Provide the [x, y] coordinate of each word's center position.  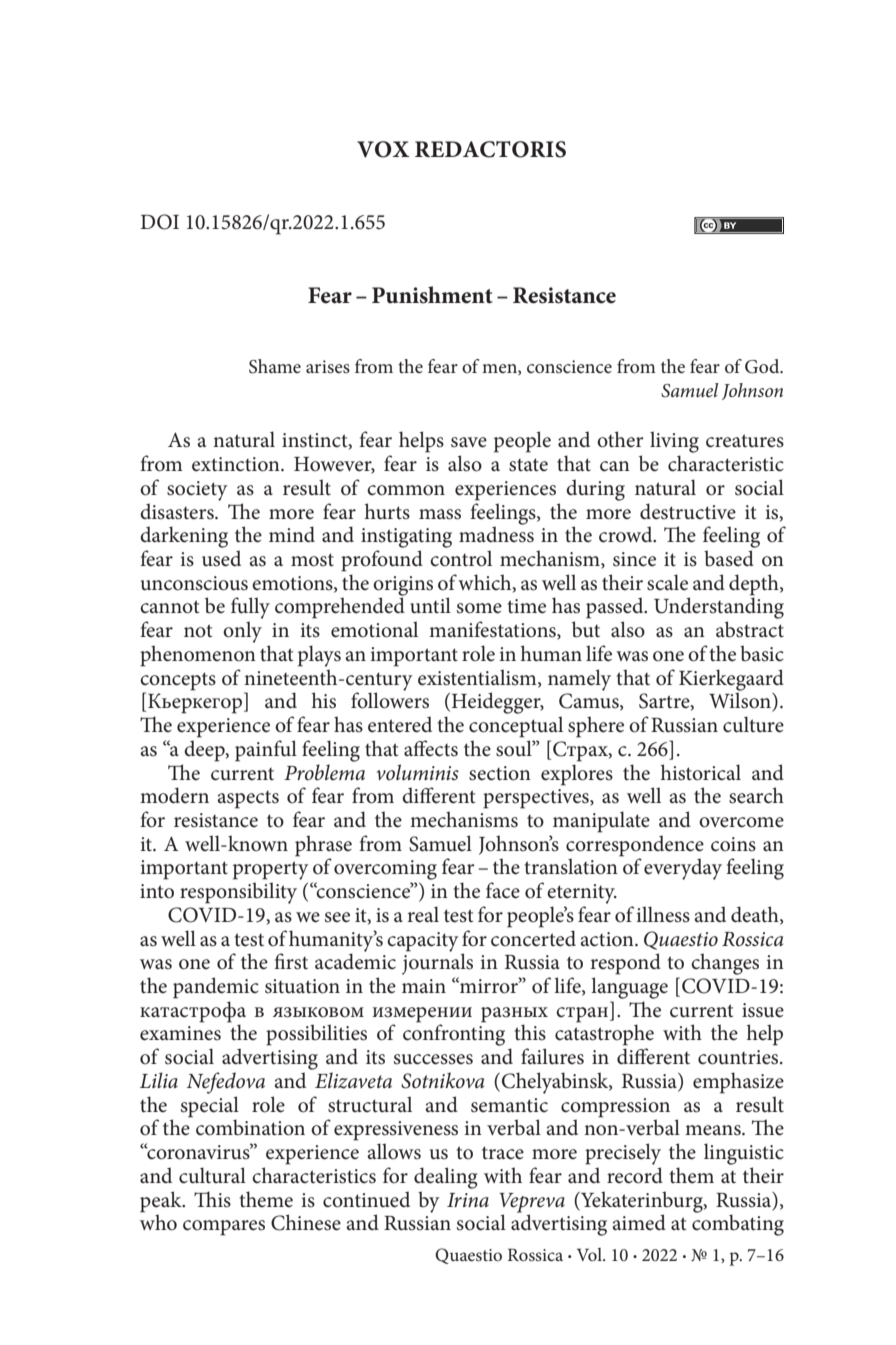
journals [437, 963]
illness [663, 914]
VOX [383, 149]
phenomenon [198, 656]
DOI [159, 222]
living [674, 442]
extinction [237, 464]
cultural [212, 1175]
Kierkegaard [731, 681]
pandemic [216, 988]
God [763, 366]
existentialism [478, 678]
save [469, 442]
